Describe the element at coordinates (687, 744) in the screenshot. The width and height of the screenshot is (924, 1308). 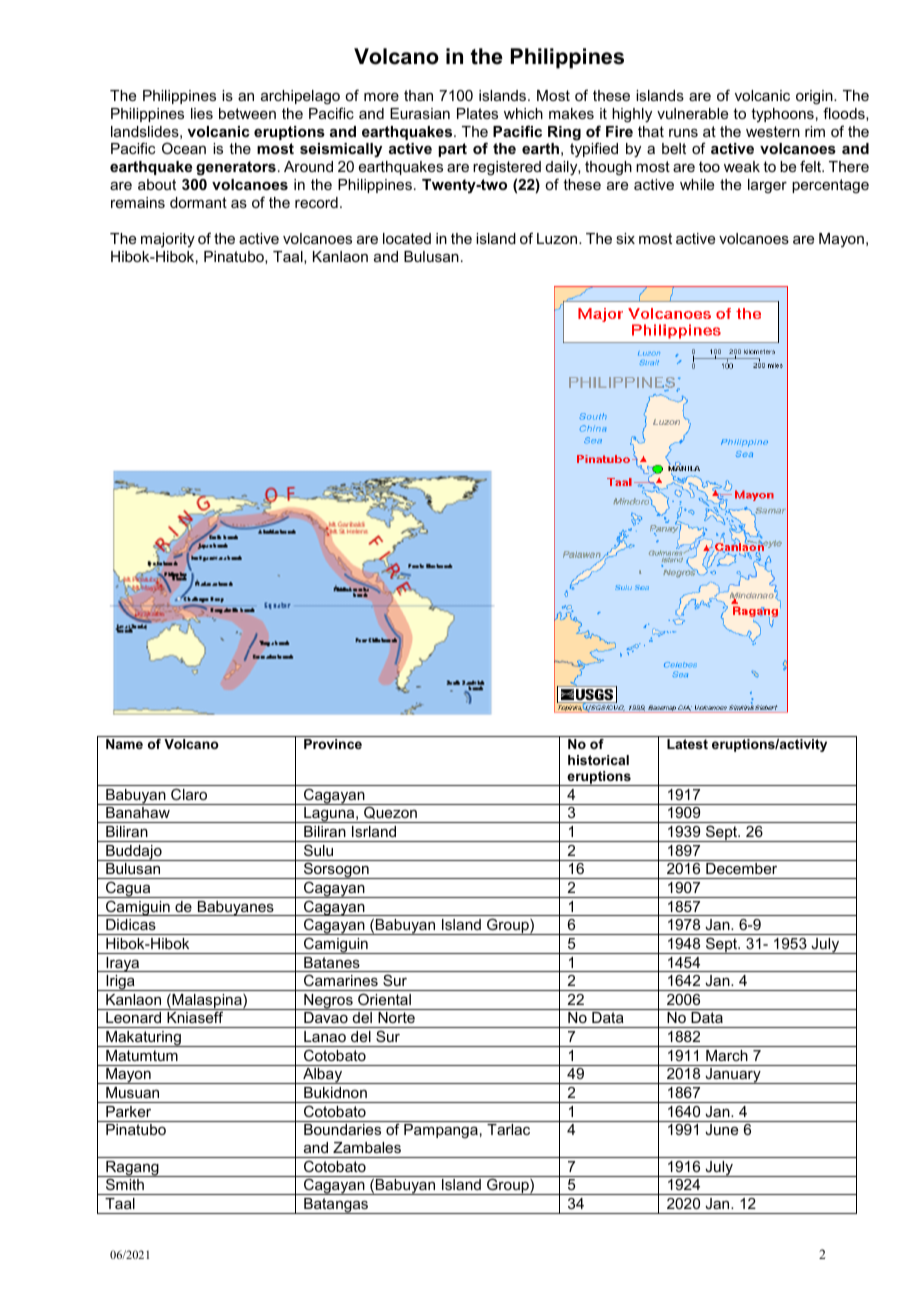
I see `Latest` at that location.
